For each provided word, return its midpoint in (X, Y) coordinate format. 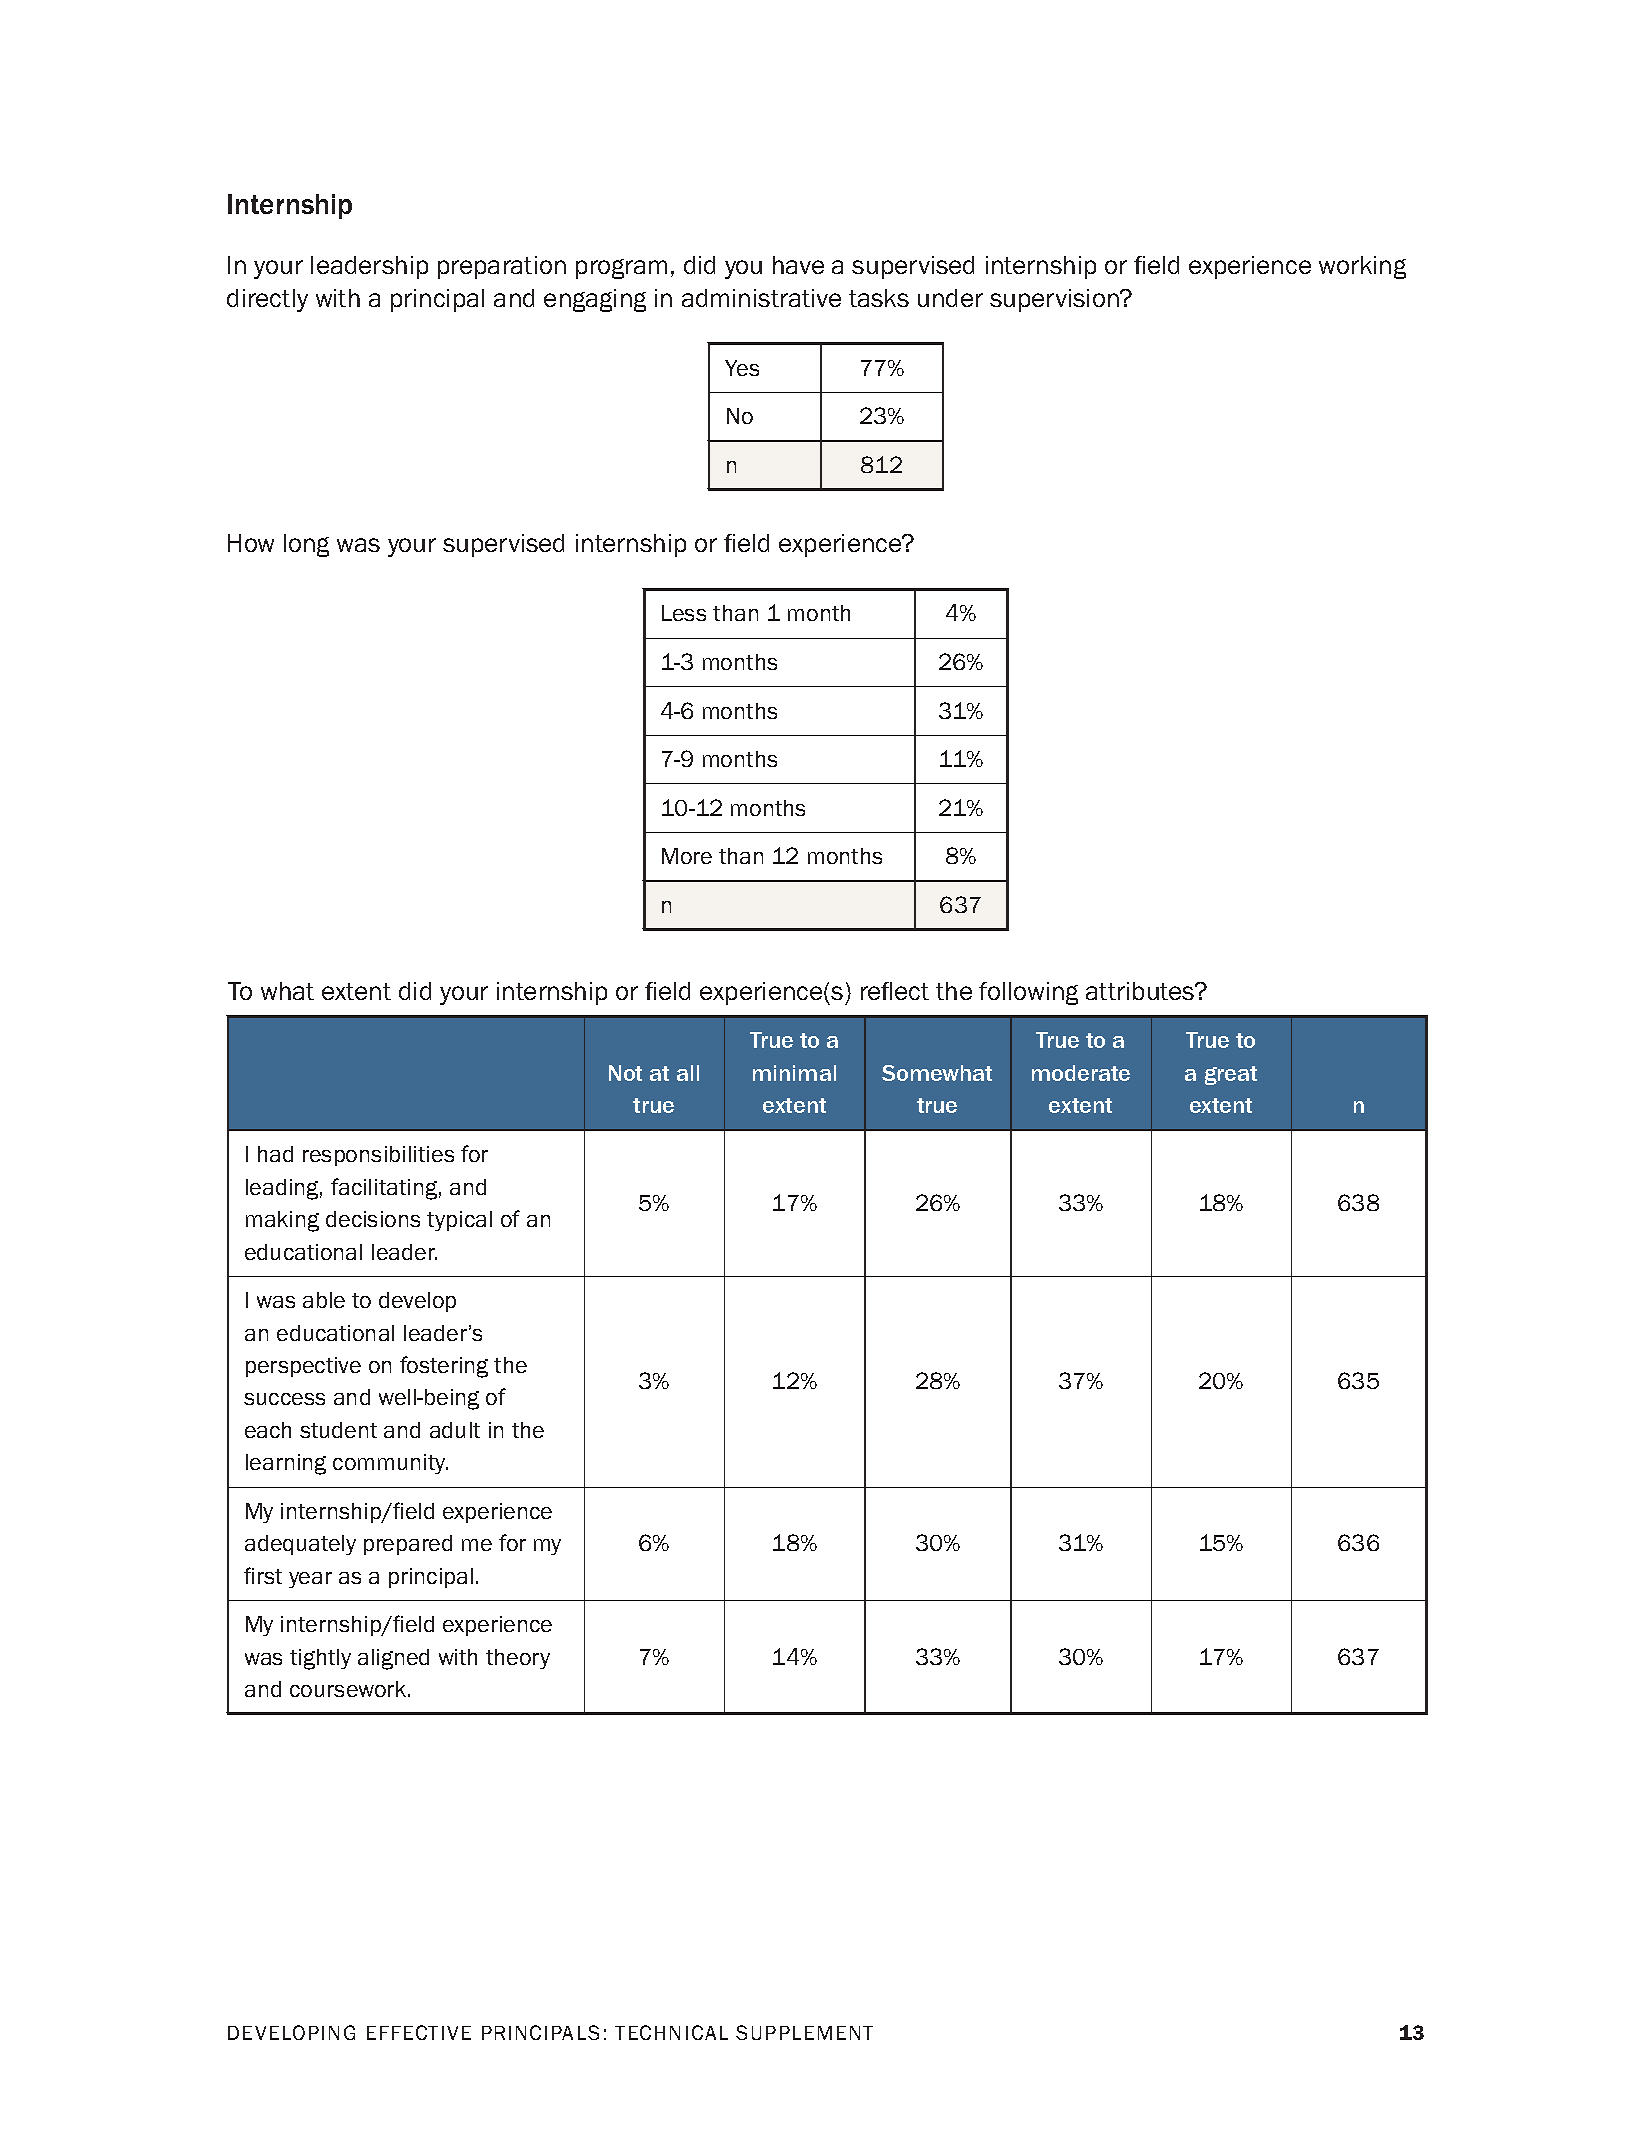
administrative (761, 298)
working (1362, 267)
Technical (671, 2032)
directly (267, 300)
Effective (419, 2032)
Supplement (804, 2032)
